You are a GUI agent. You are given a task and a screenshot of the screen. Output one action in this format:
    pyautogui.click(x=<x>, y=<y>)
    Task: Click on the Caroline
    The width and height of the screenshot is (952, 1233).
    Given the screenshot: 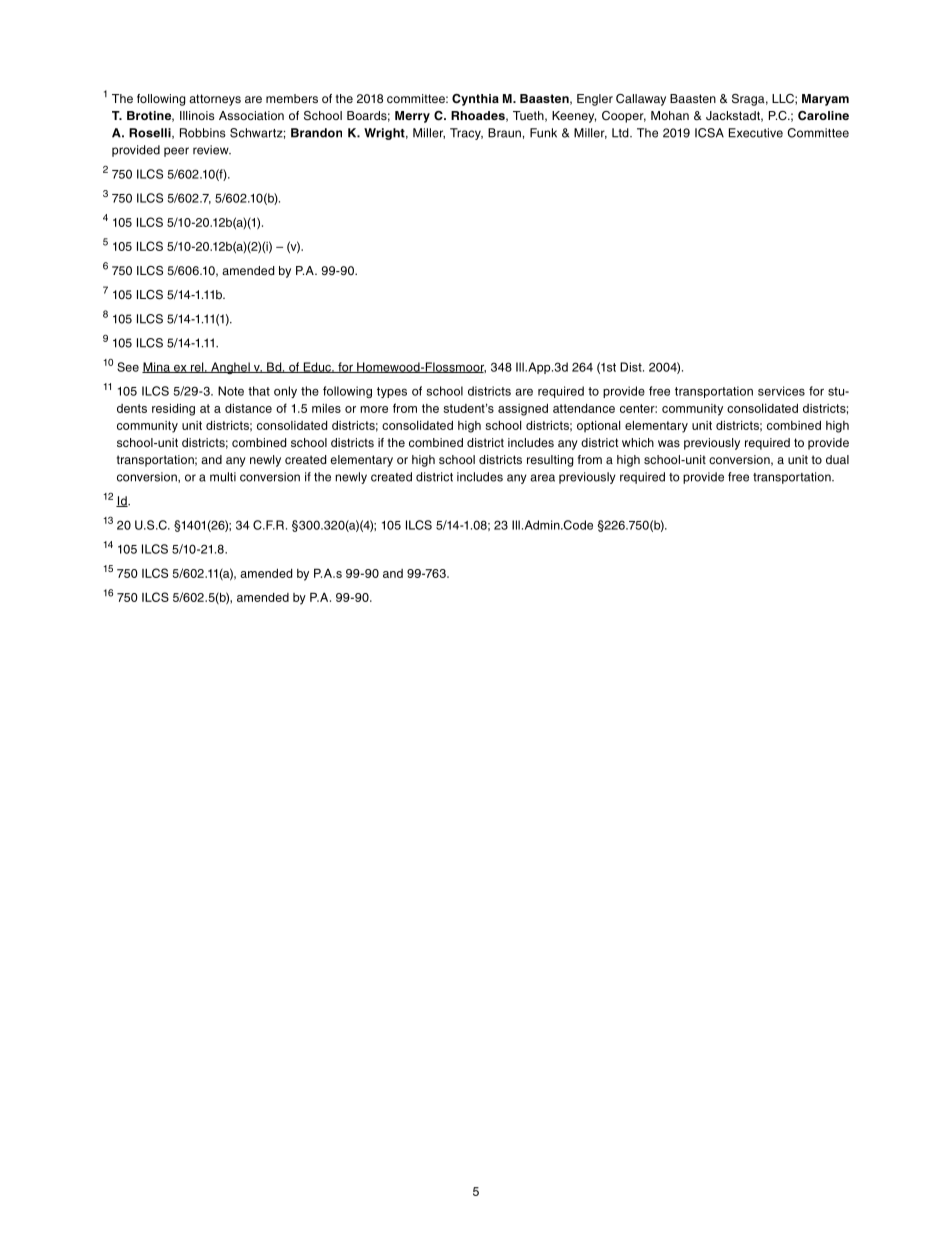 What is the action you would take?
    pyautogui.click(x=823, y=116)
